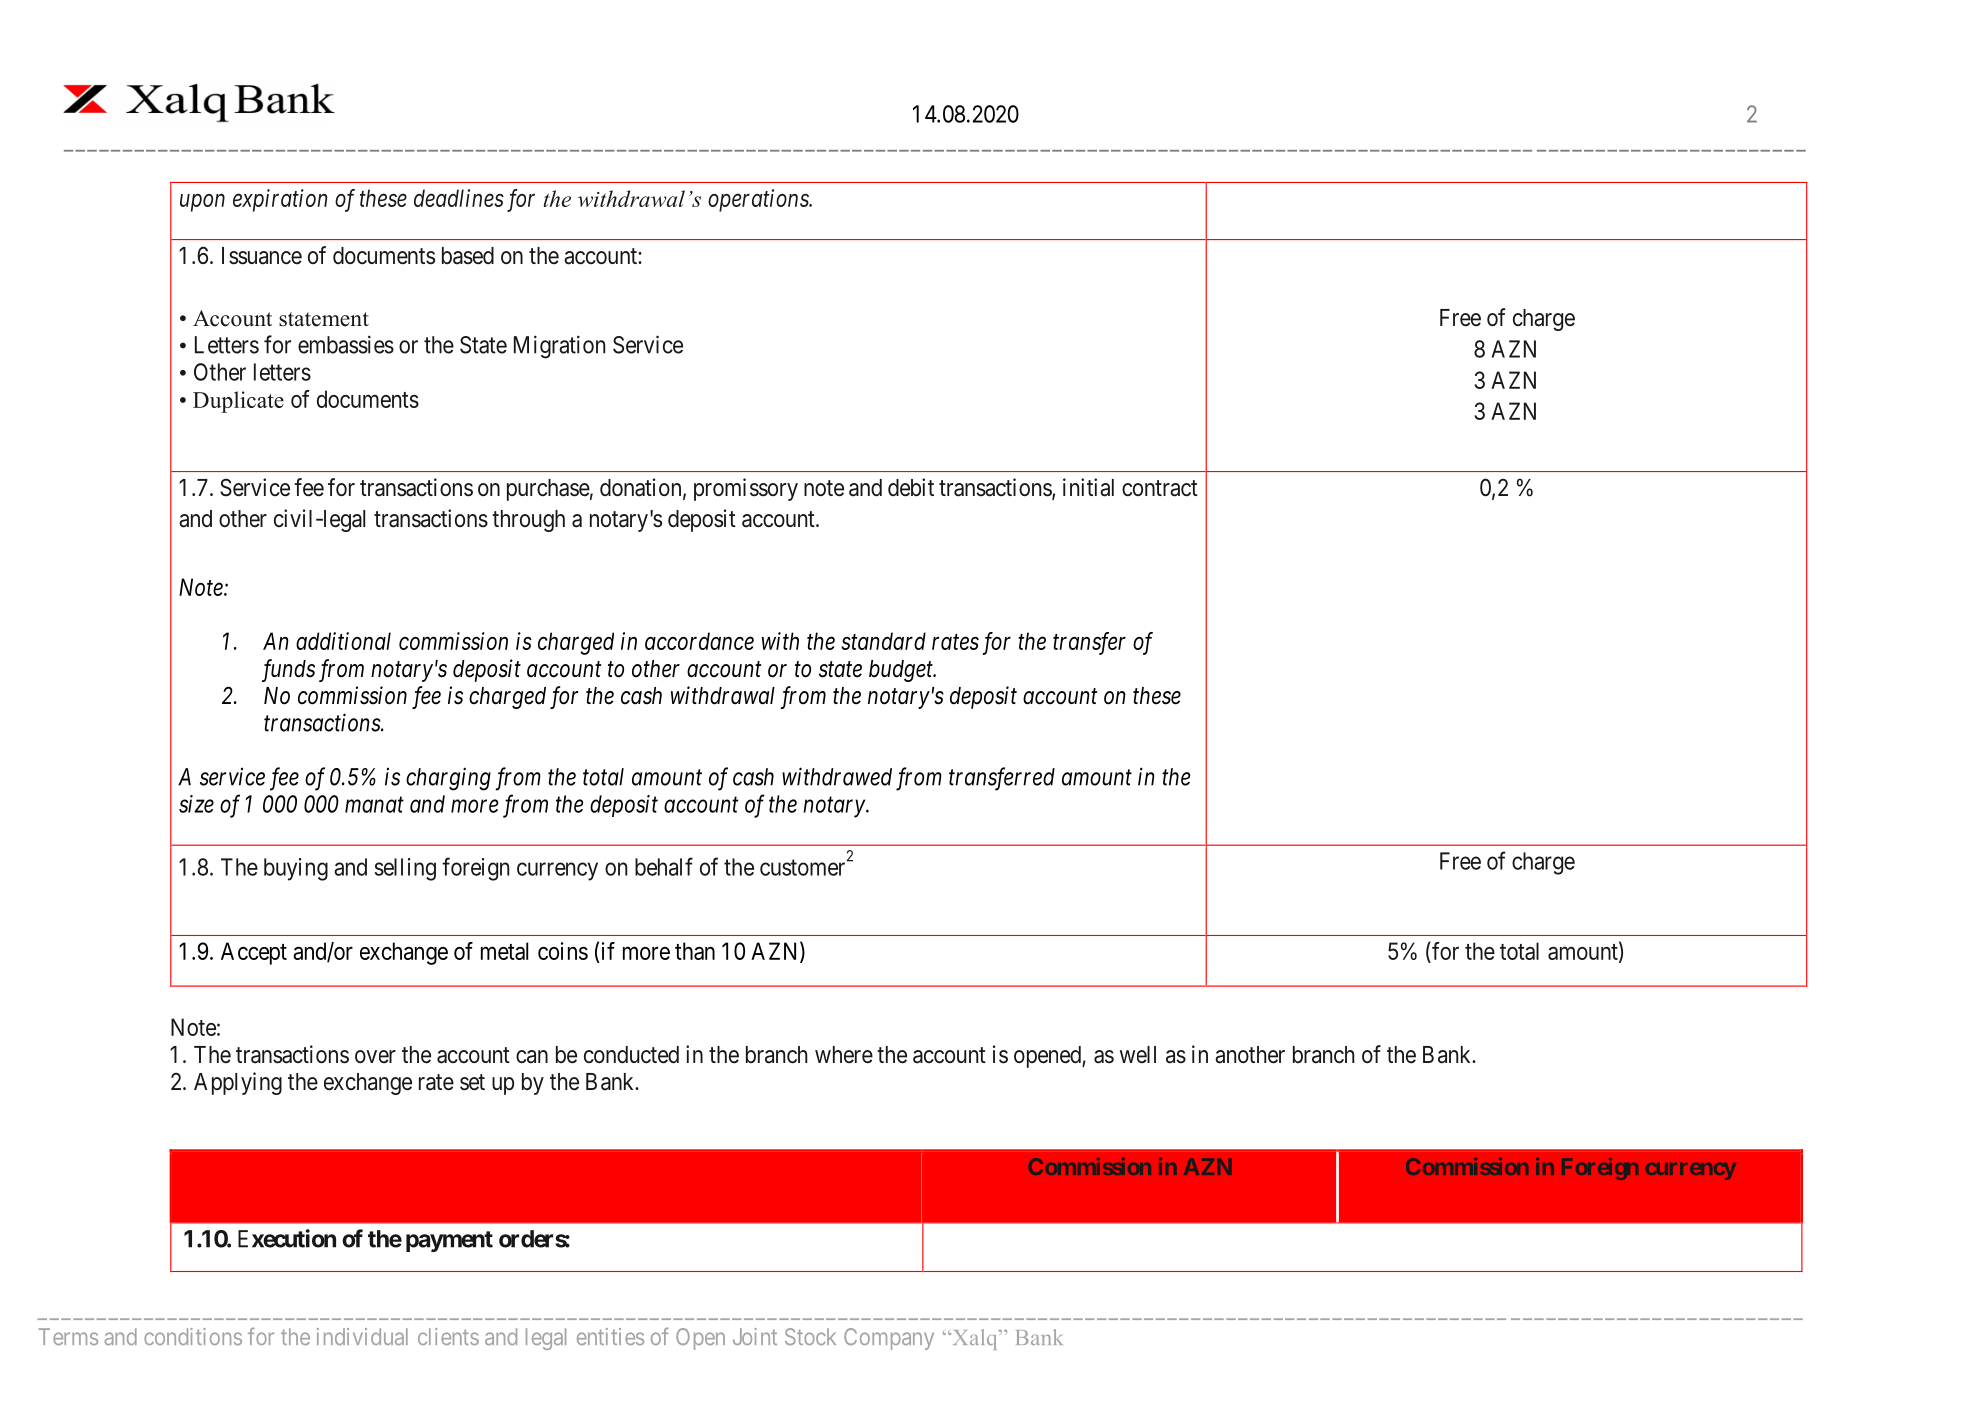 The width and height of the page is (1984, 1403). I want to click on Company, so click(889, 1339).
